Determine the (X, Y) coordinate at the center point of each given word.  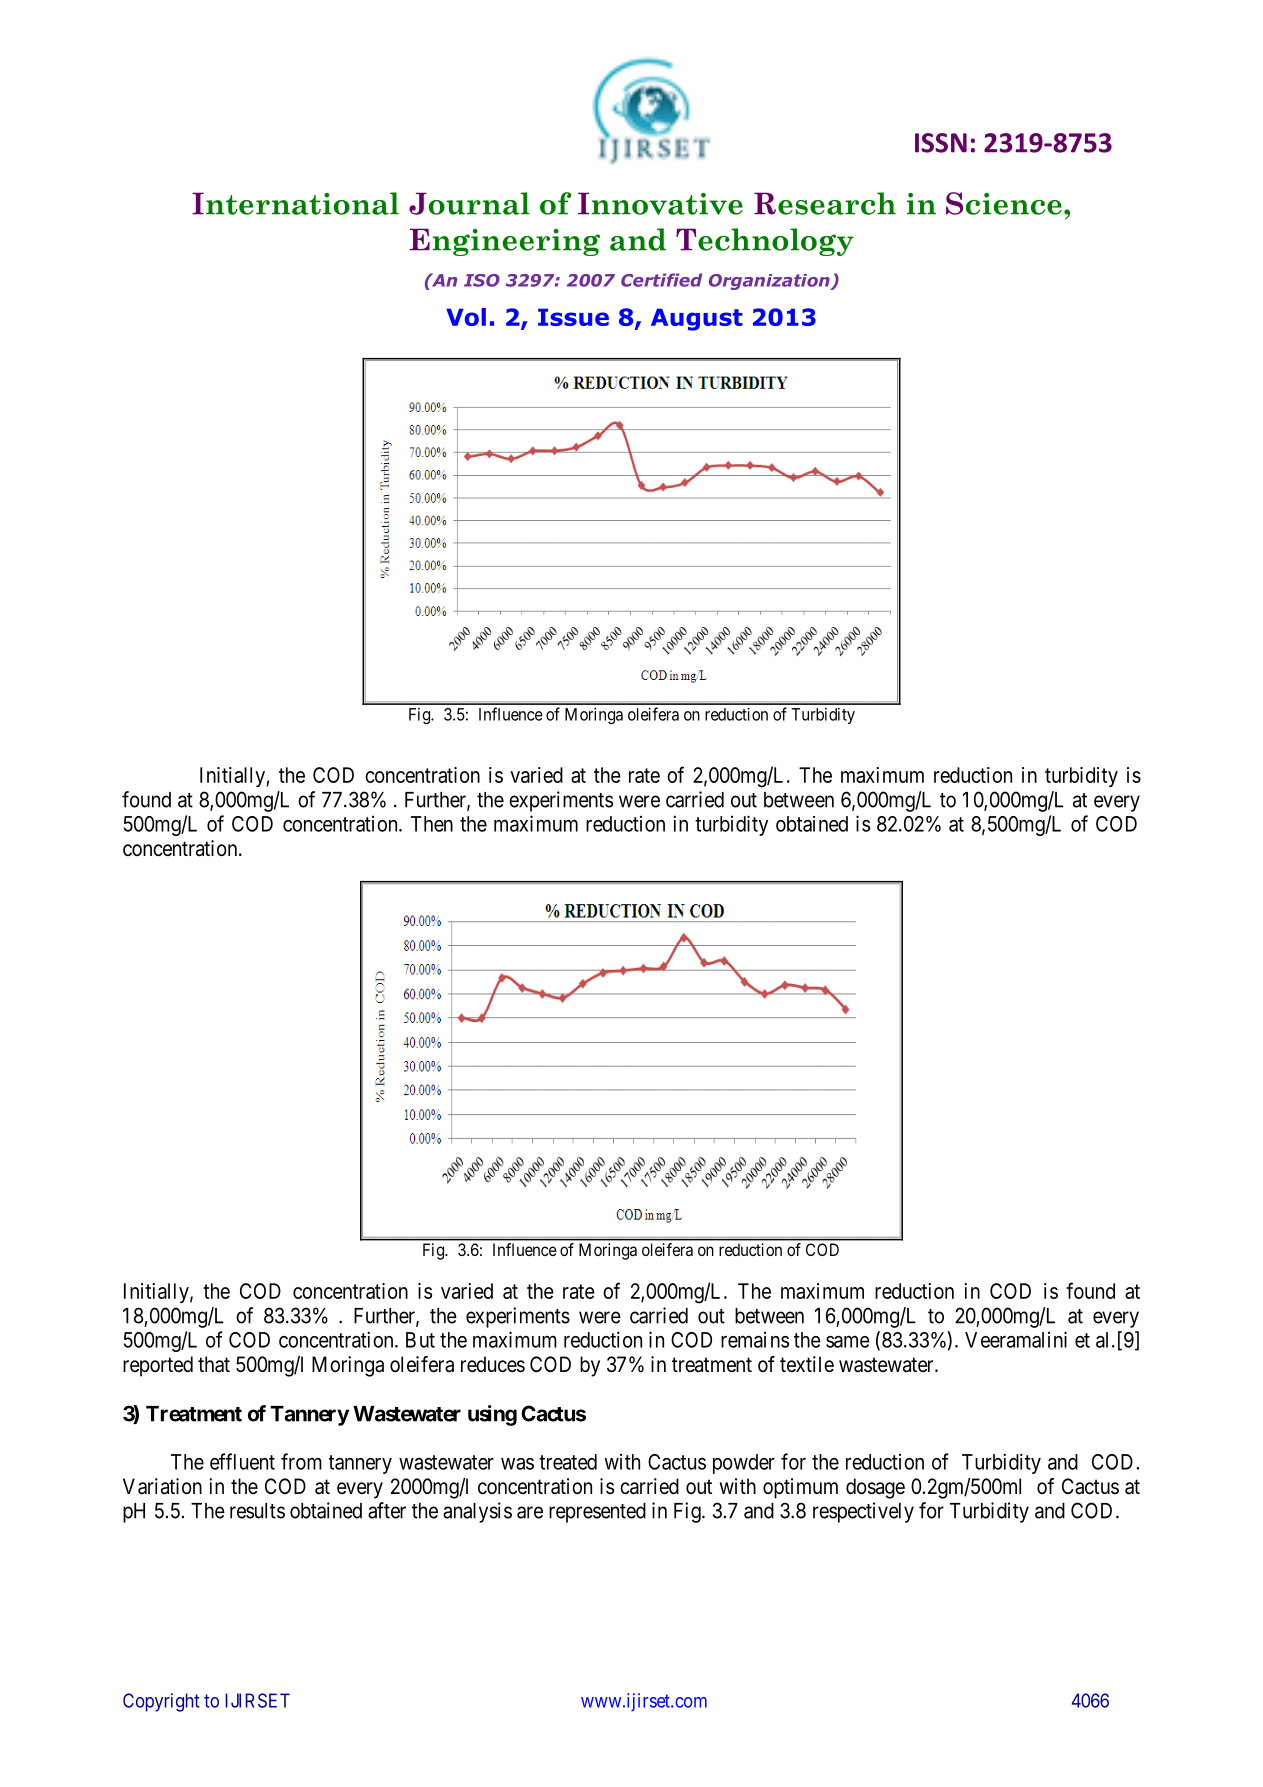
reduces (493, 1364)
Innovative (660, 203)
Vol (466, 317)
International (295, 203)
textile (807, 1364)
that (214, 1364)
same (848, 1341)
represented (597, 1513)
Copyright (161, 1702)
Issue (573, 317)
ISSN (941, 143)
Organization (770, 282)
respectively (863, 1512)
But (420, 1340)
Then (432, 824)
